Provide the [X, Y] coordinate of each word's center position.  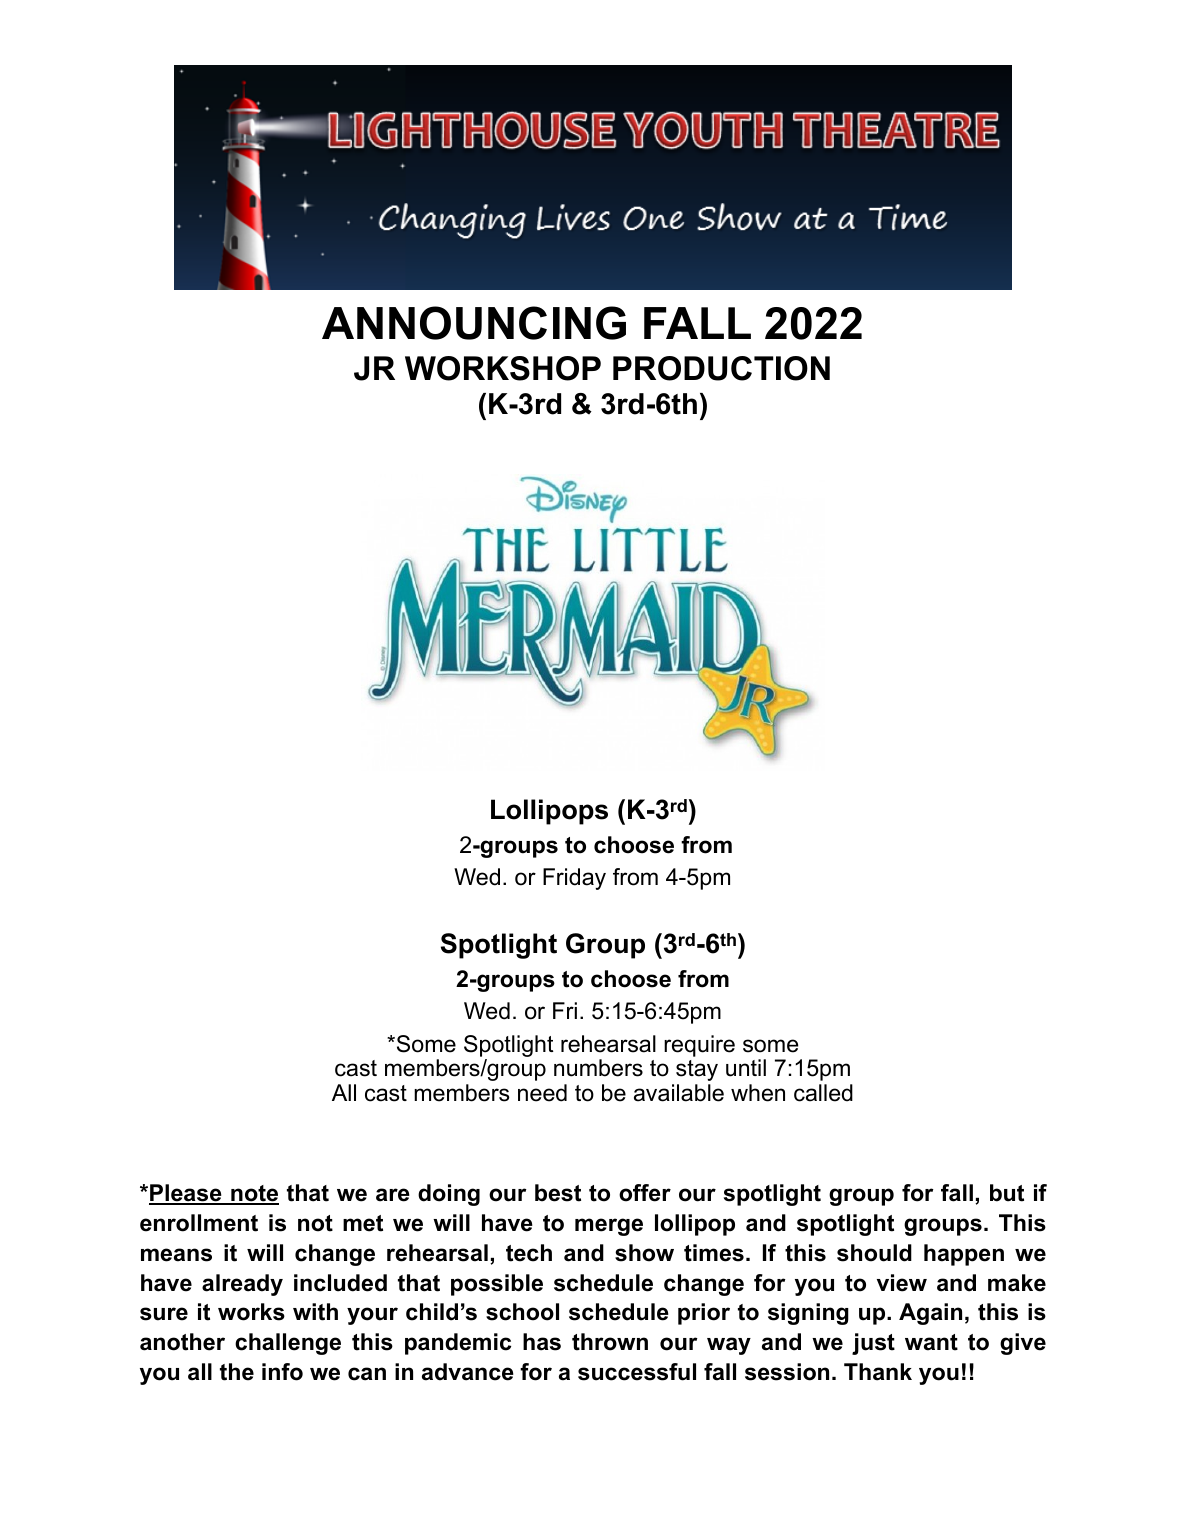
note [254, 1195]
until [746, 1068]
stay [697, 1070]
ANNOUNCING [474, 323]
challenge [288, 1344]
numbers [598, 1068]
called [823, 1093]
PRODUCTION [721, 368]
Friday [574, 879]
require [699, 1046]
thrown [610, 1342]
